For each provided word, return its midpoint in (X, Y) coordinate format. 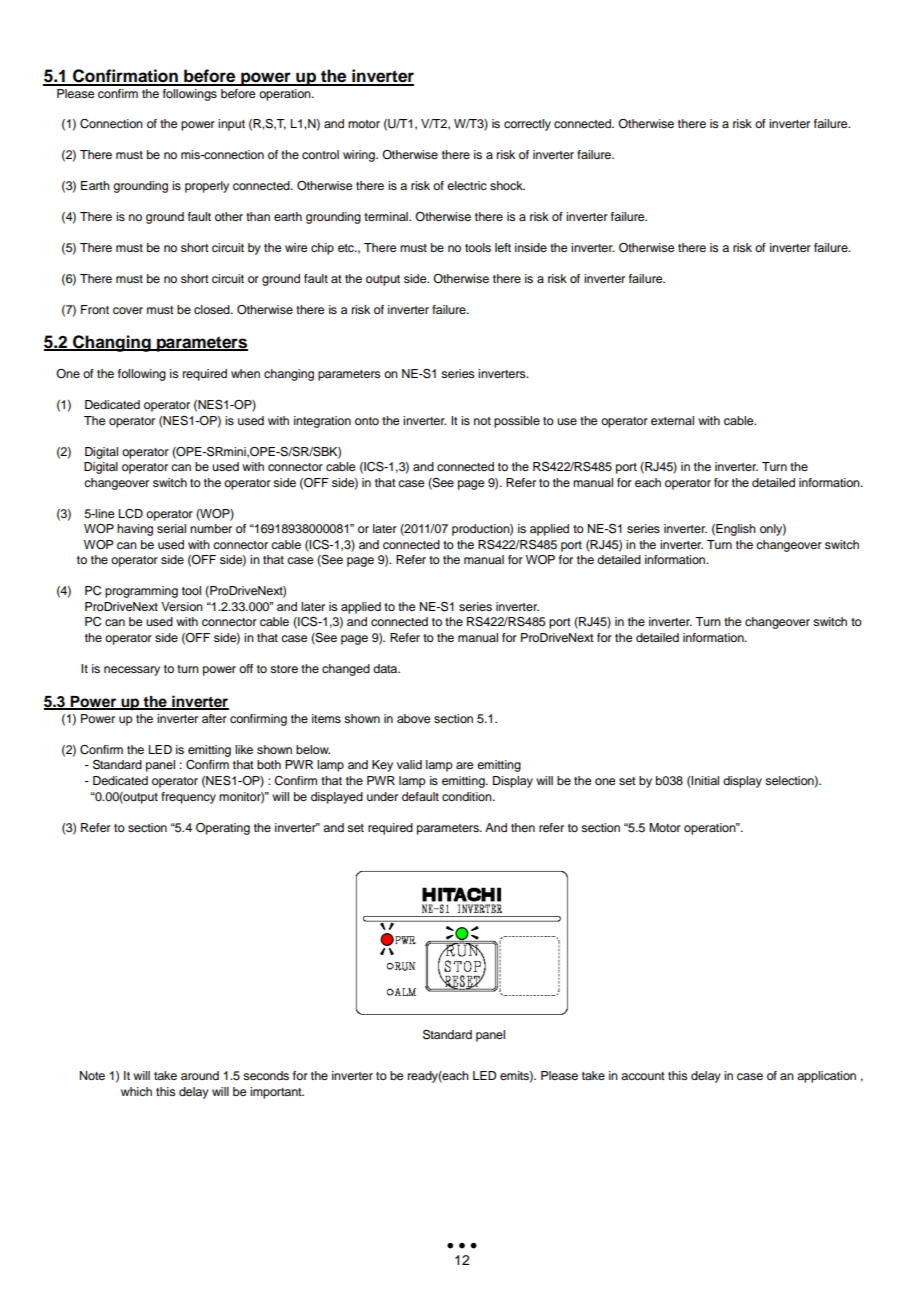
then (523, 827)
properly (207, 187)
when (245, 373)
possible (517, 422)
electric (467, 185)
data (386, 668)
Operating (223, 829)
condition (468, 796)
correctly (527, 125)
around (200, 1075)
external (672, 420)
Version (182, 606)
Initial (705, 780)
